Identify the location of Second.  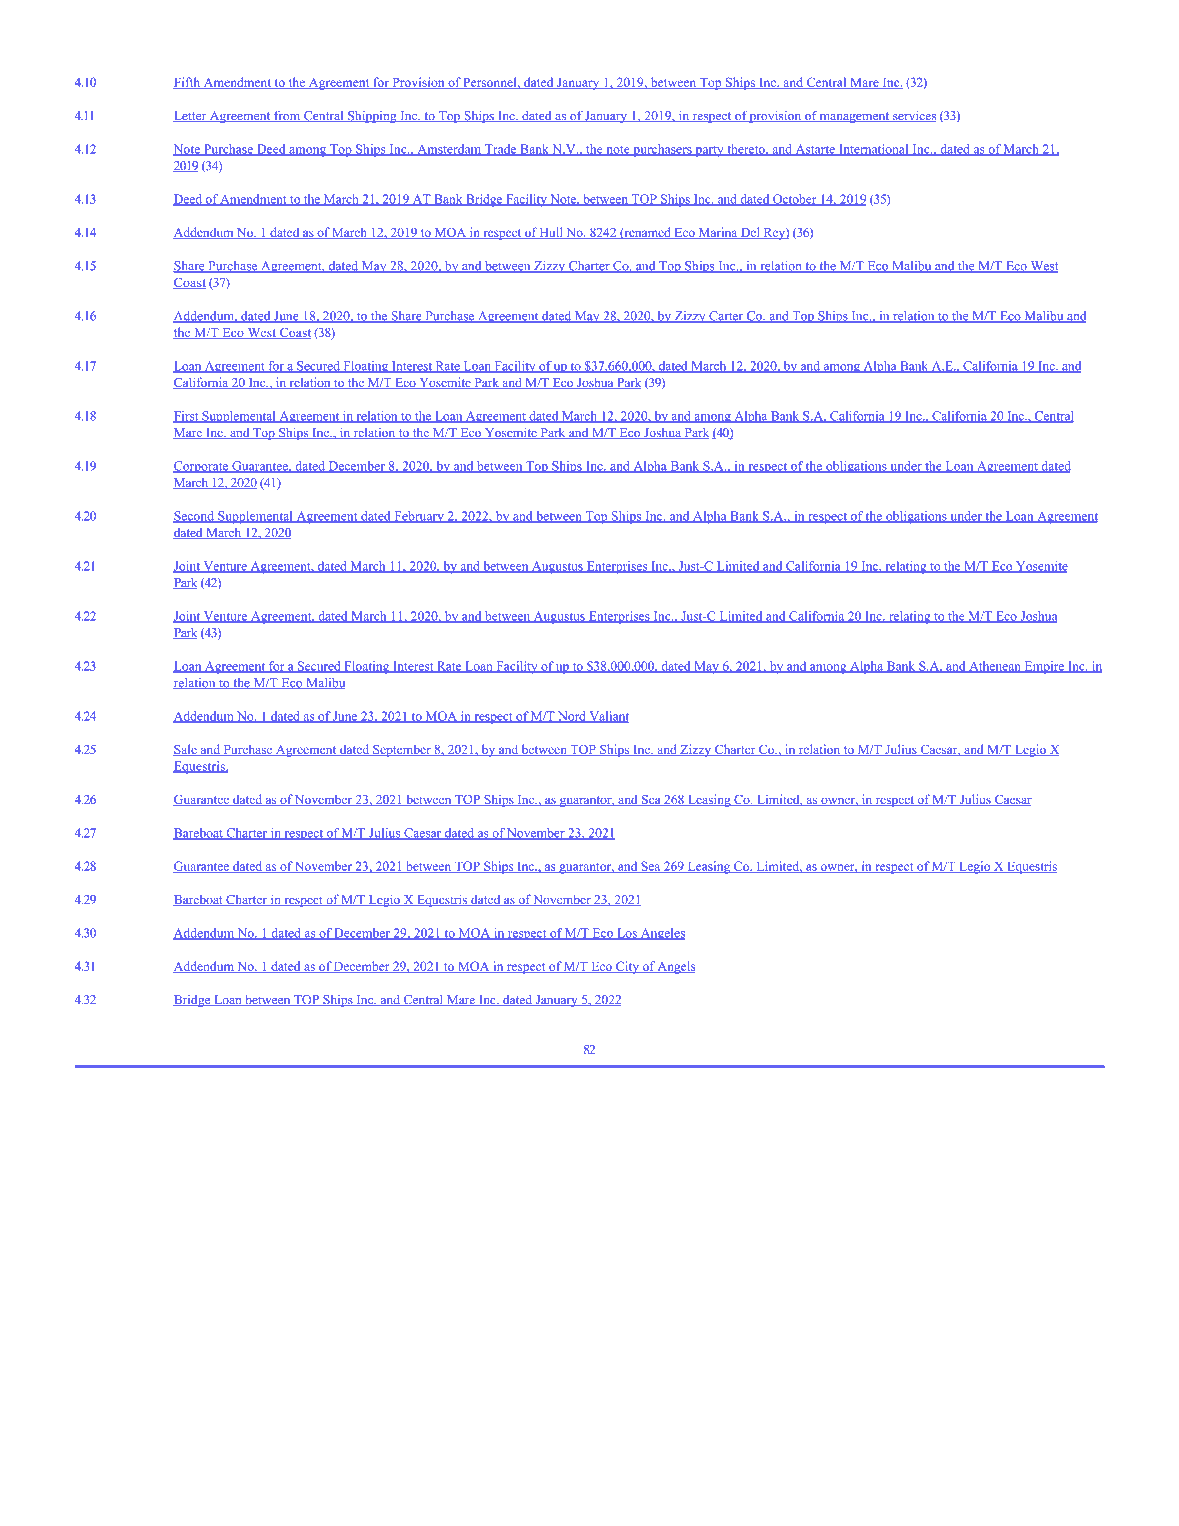
(194, 517).
